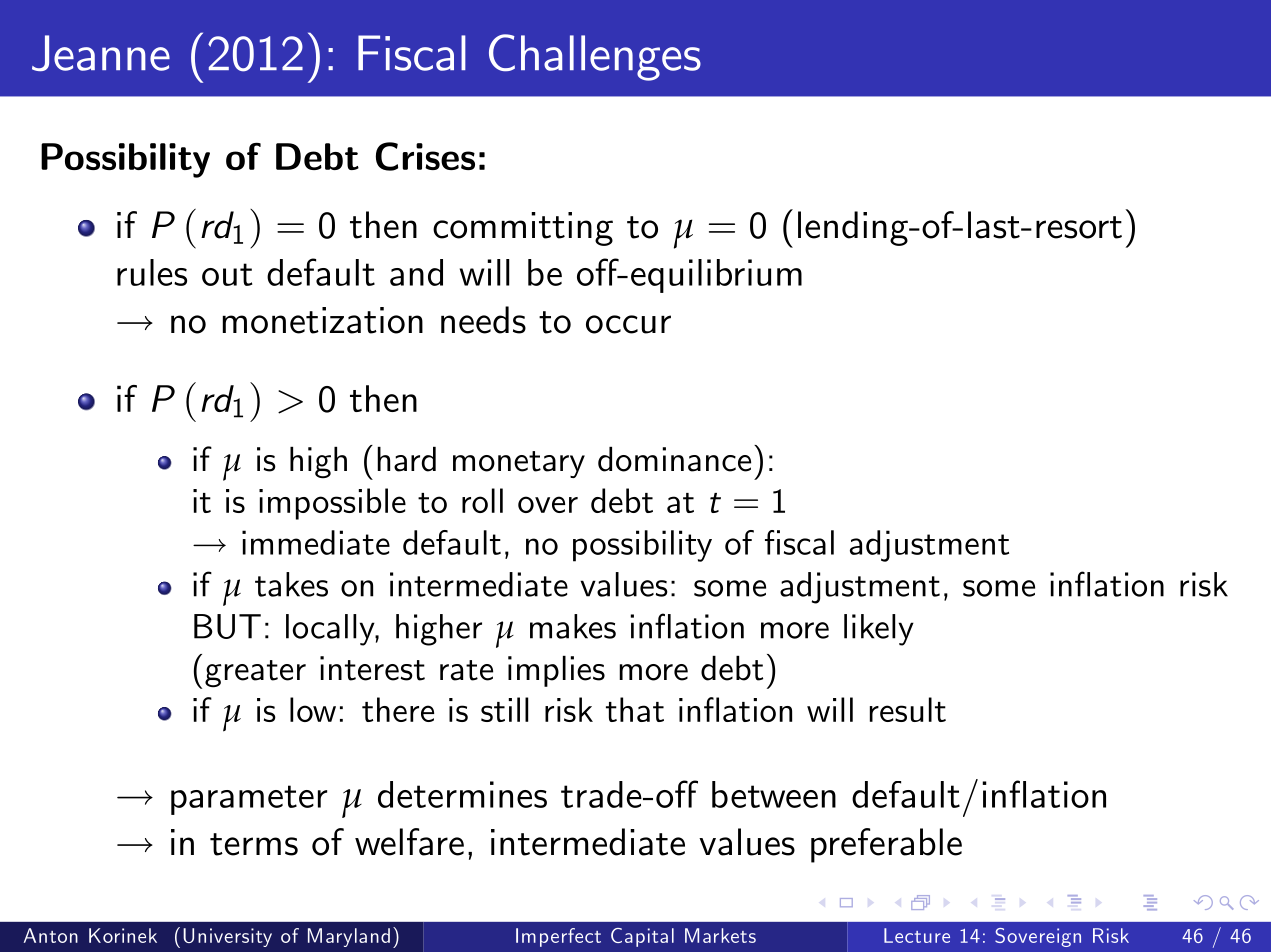  I want to click on dominance, so click(674, 459).
